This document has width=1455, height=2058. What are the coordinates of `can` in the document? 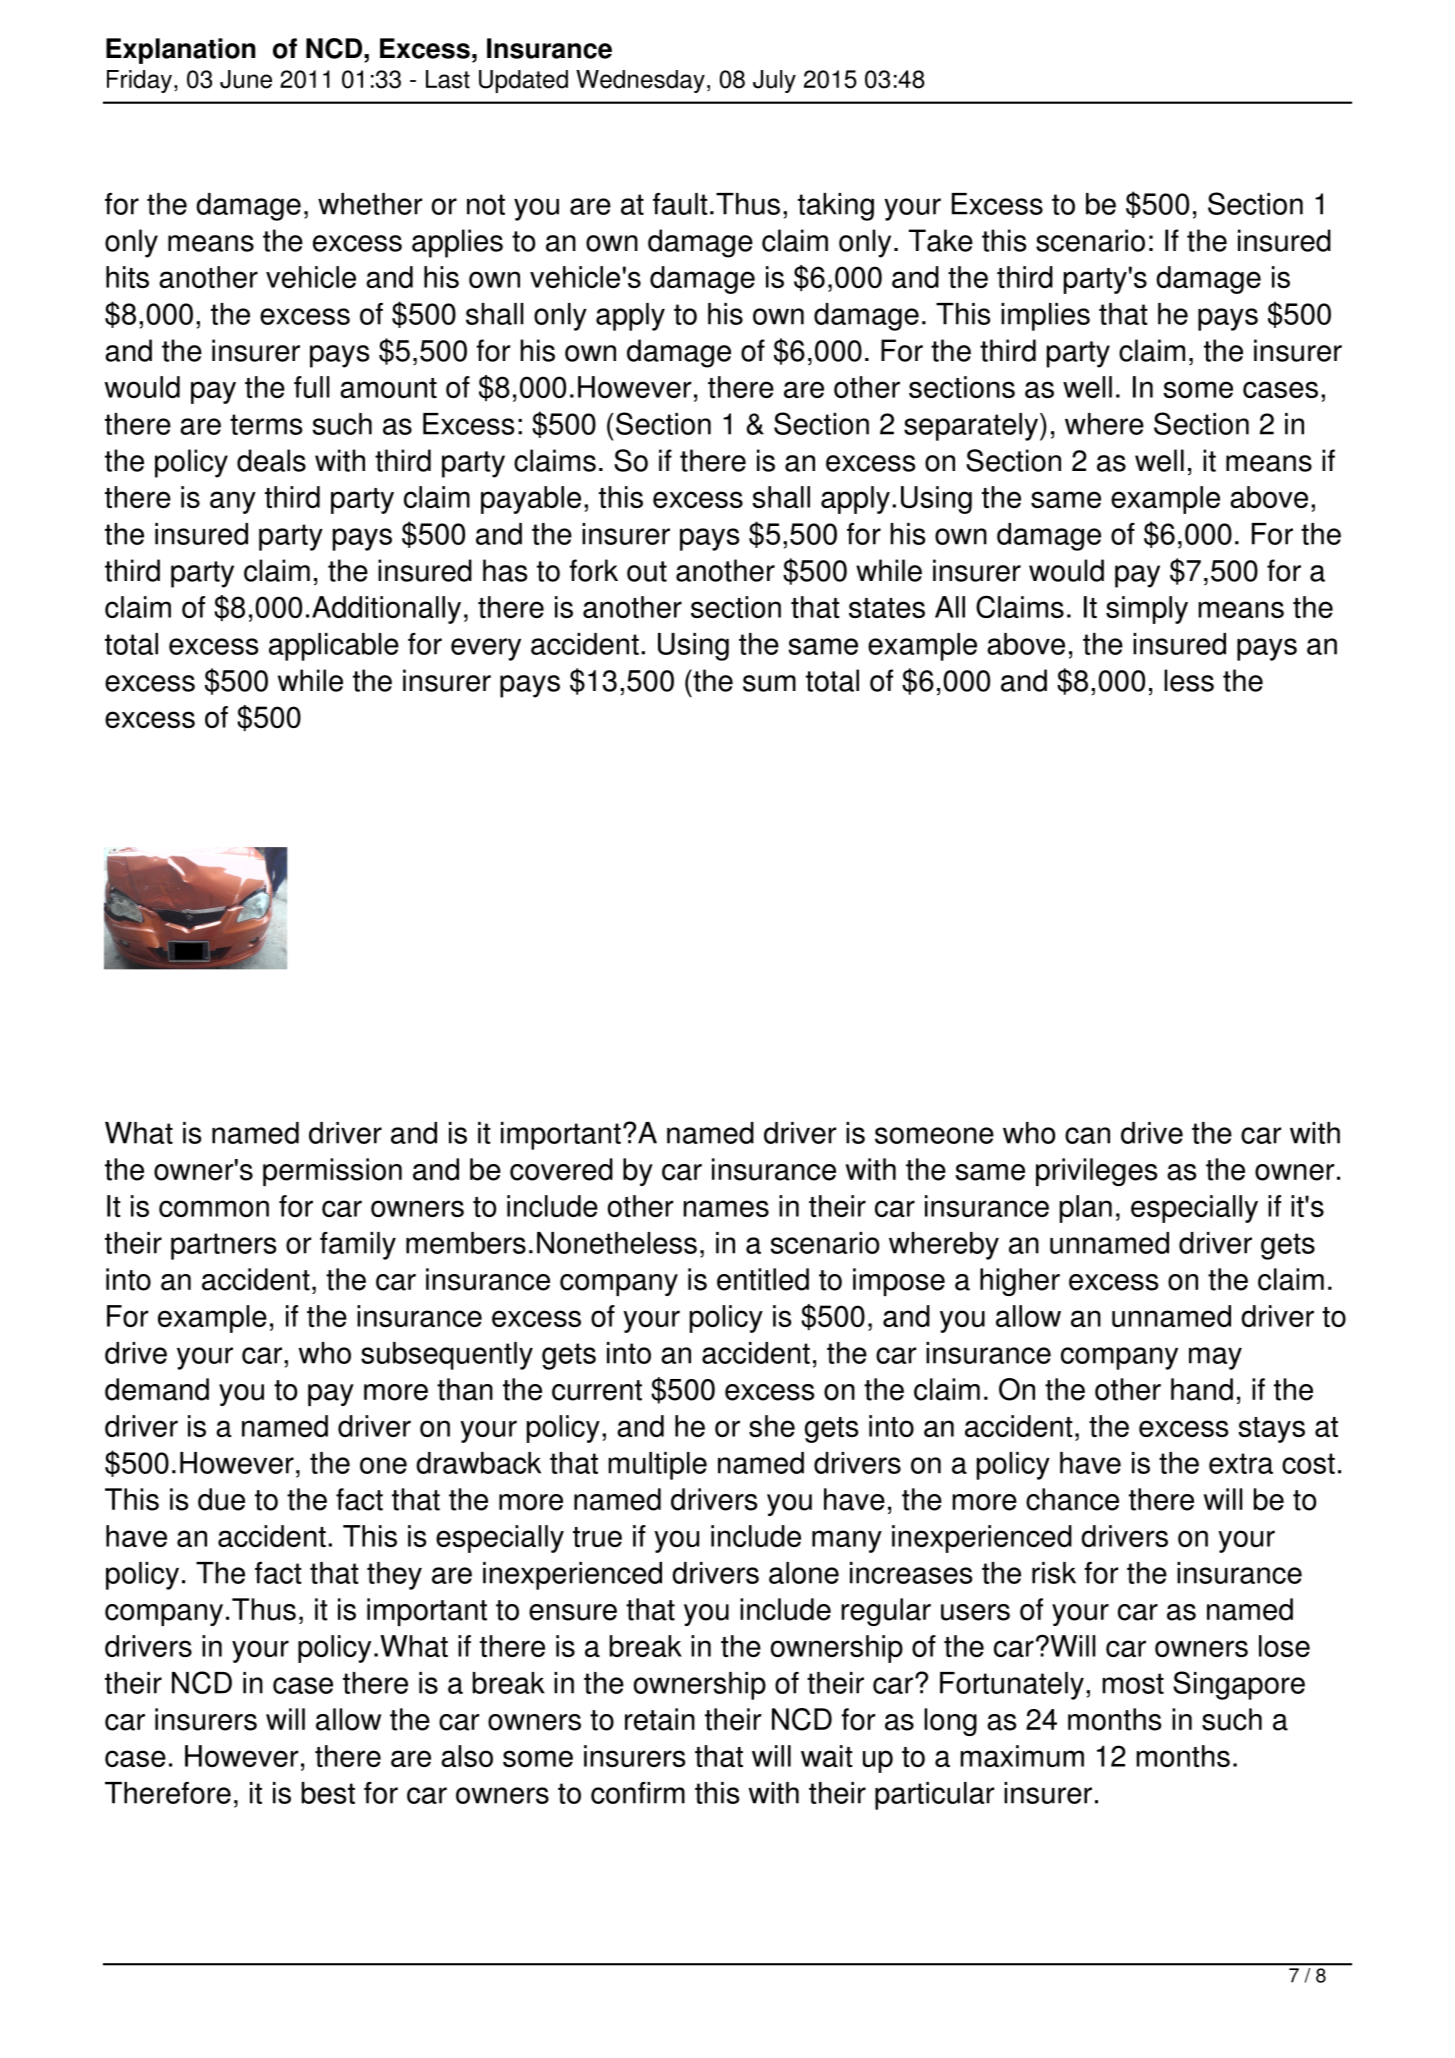 It's located at (1087, 1135).
